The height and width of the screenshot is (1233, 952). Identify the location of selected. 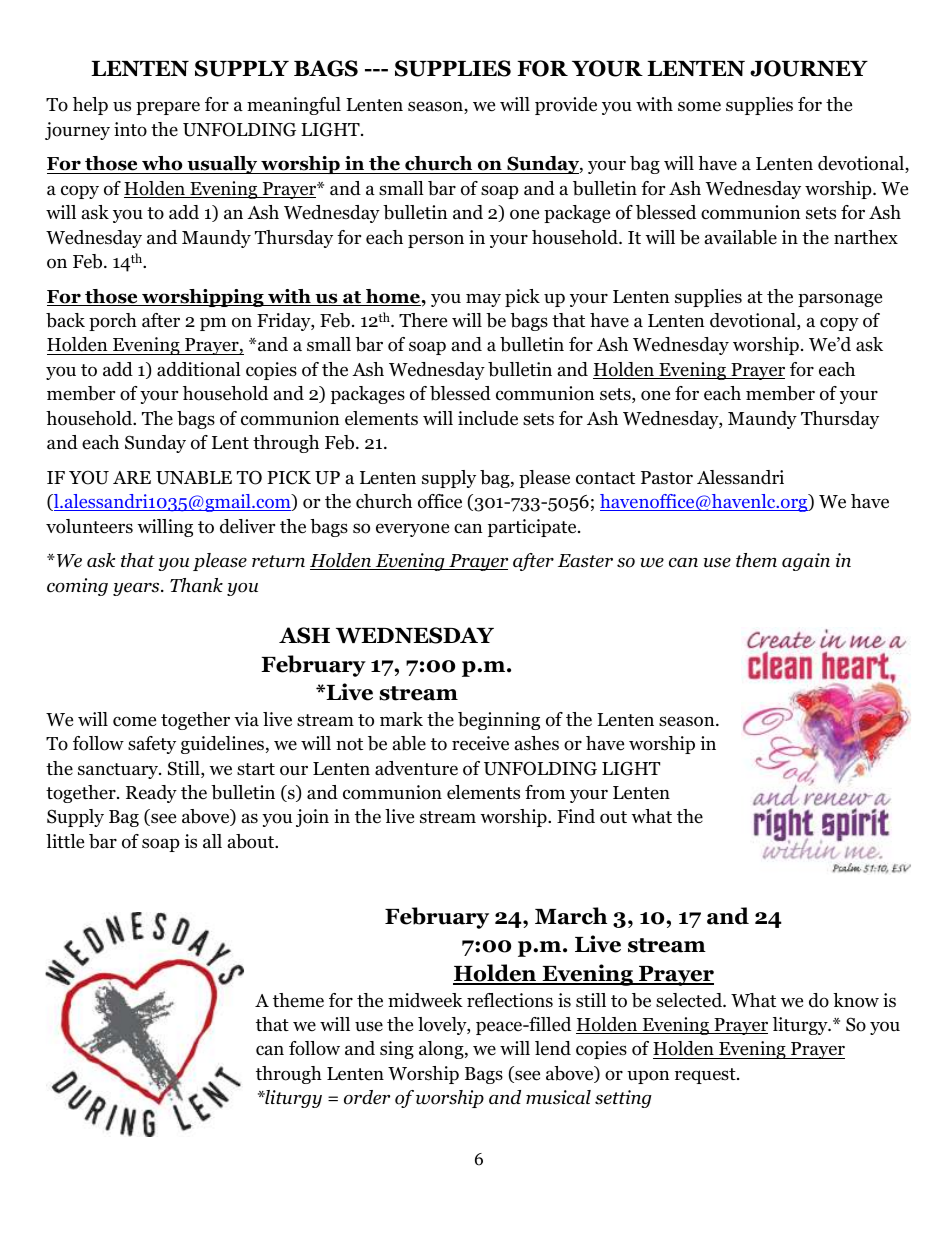
(690, 1000).
